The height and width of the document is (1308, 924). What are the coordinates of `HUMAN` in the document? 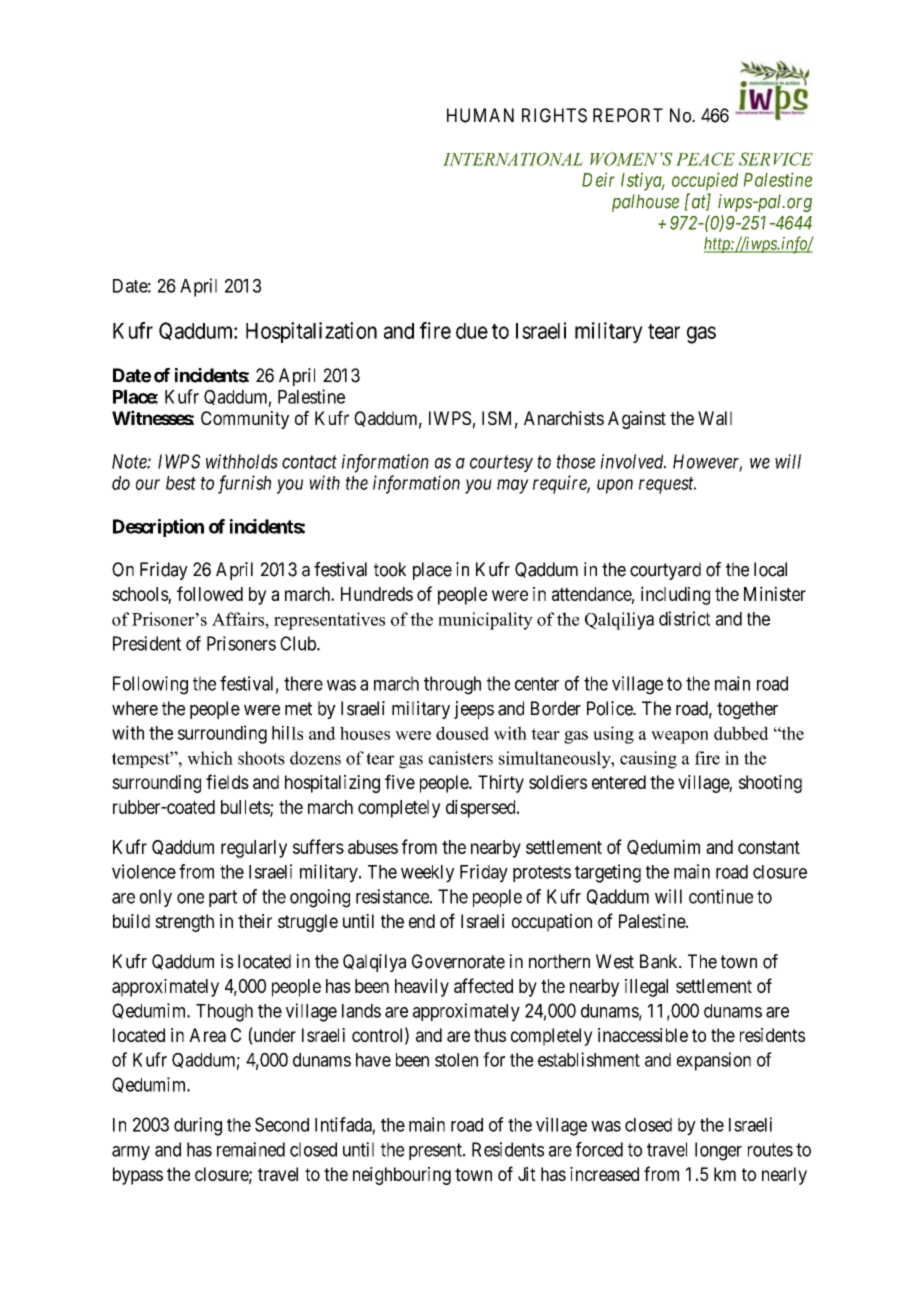 It's located at (480, 115).
